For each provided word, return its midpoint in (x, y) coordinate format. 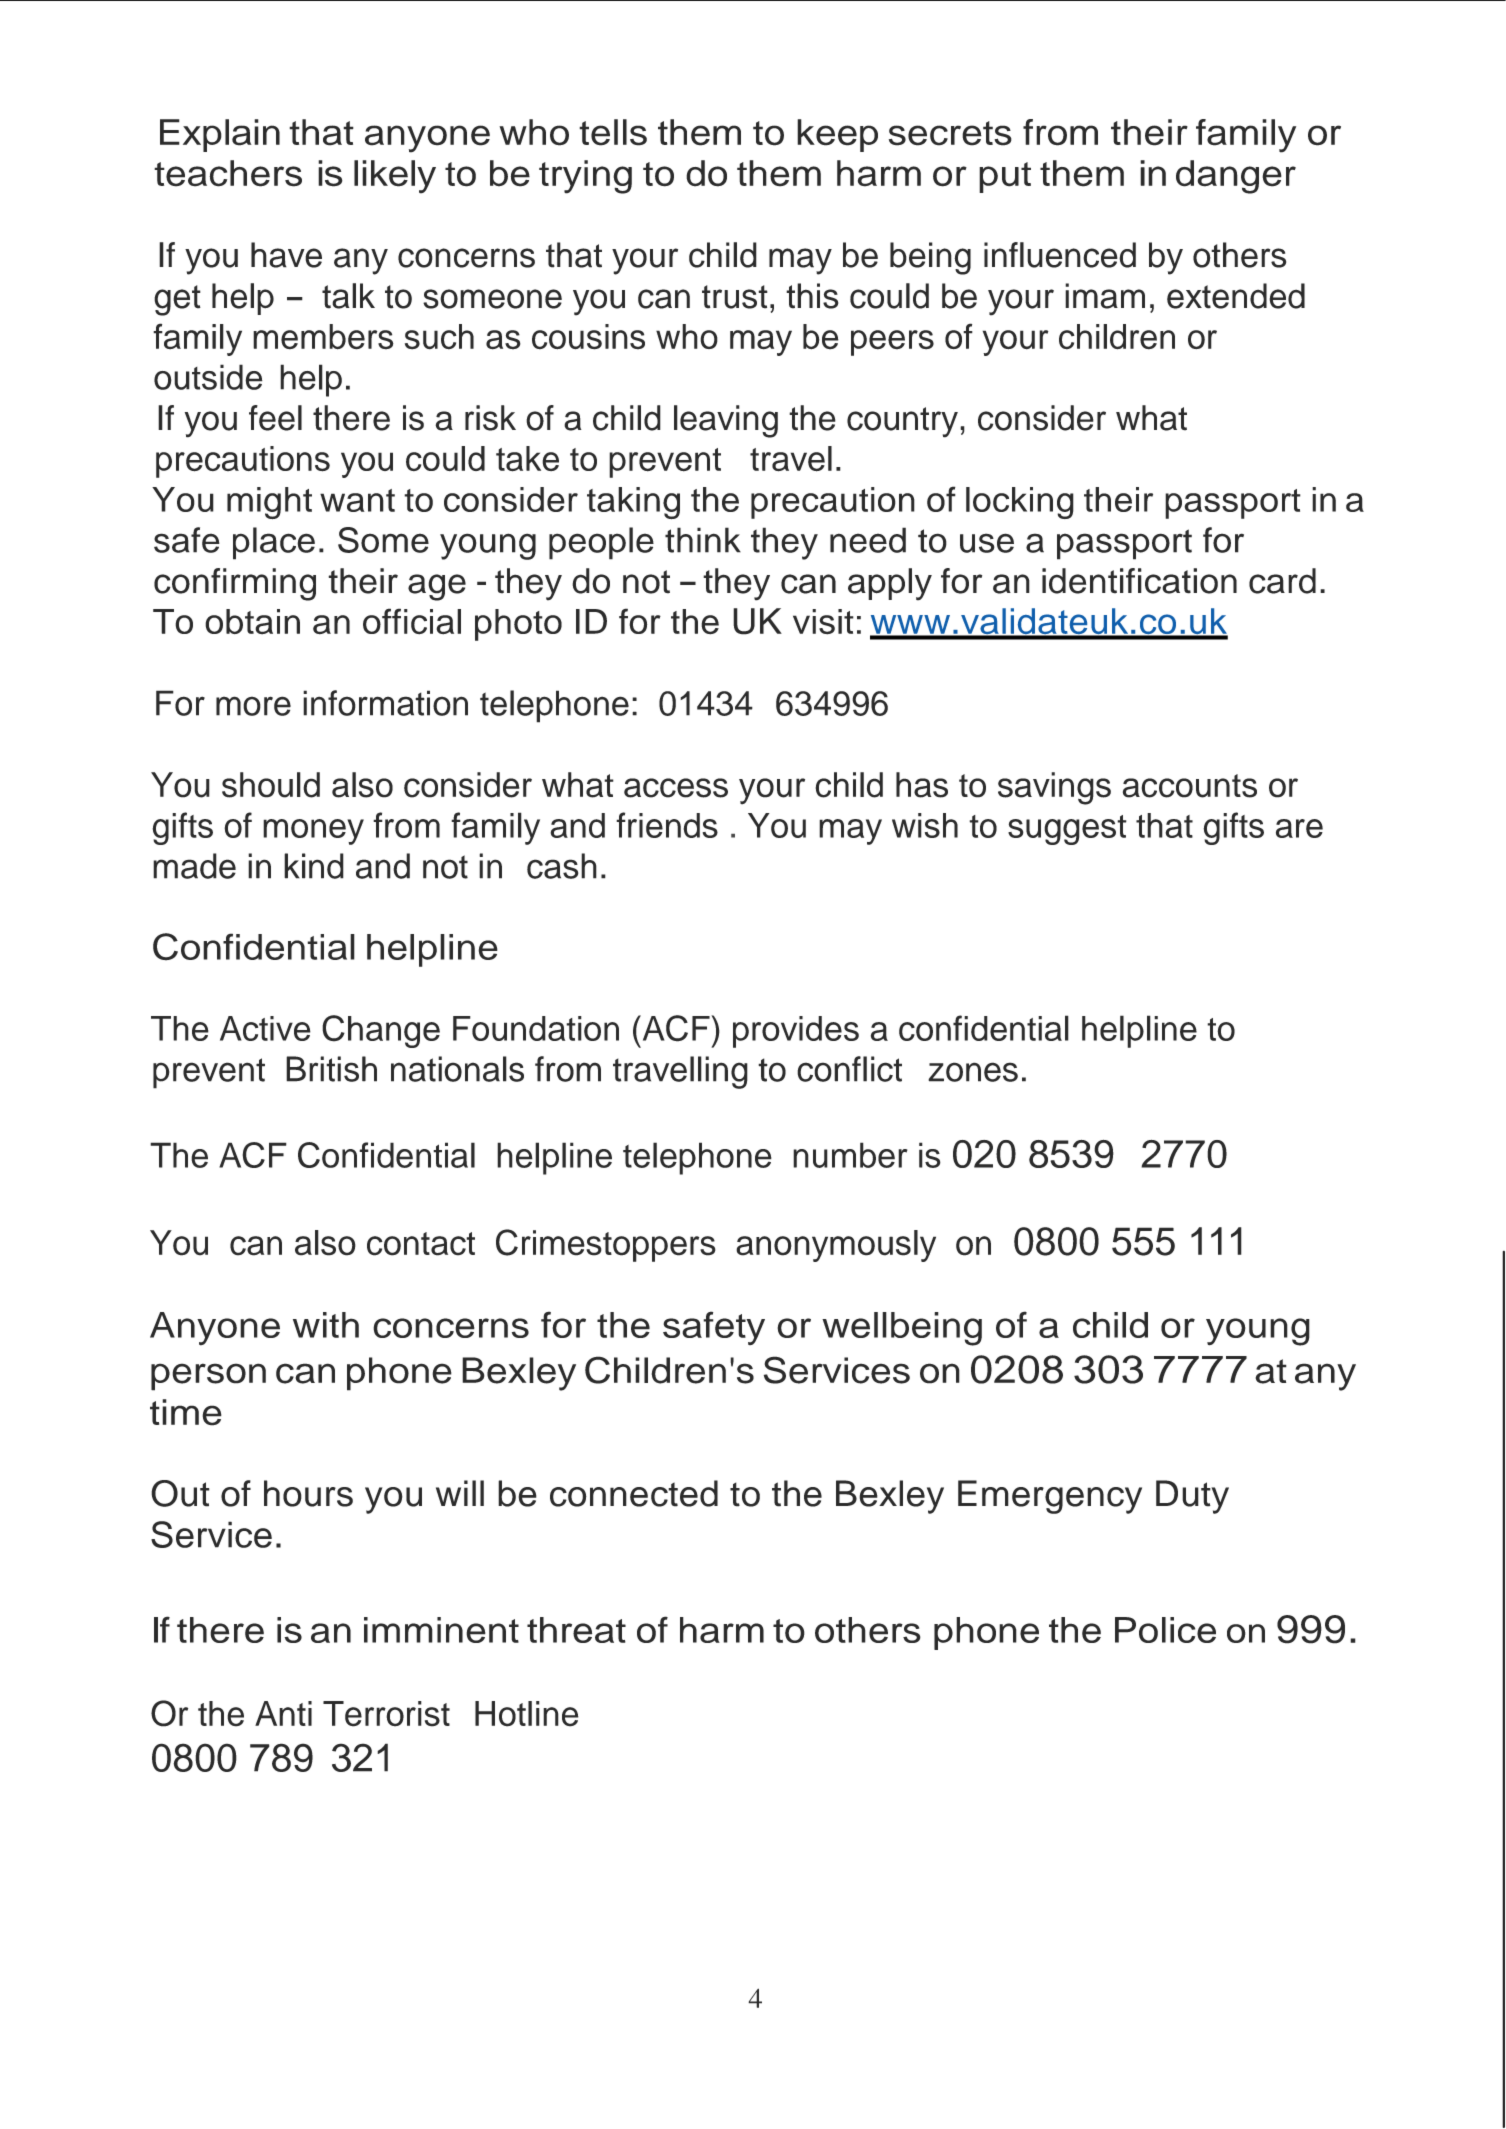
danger (1236, 177)
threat (576, 1630)
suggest (1067, 830)
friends (667, 825)
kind (314, 866)
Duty (1192, 1497)
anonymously (836, 1246)
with (326, 1325)
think (703, 540)
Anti (283, 1713)
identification (1139, 581)
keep (837, 135)
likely (395, 177)
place (274, 543)
